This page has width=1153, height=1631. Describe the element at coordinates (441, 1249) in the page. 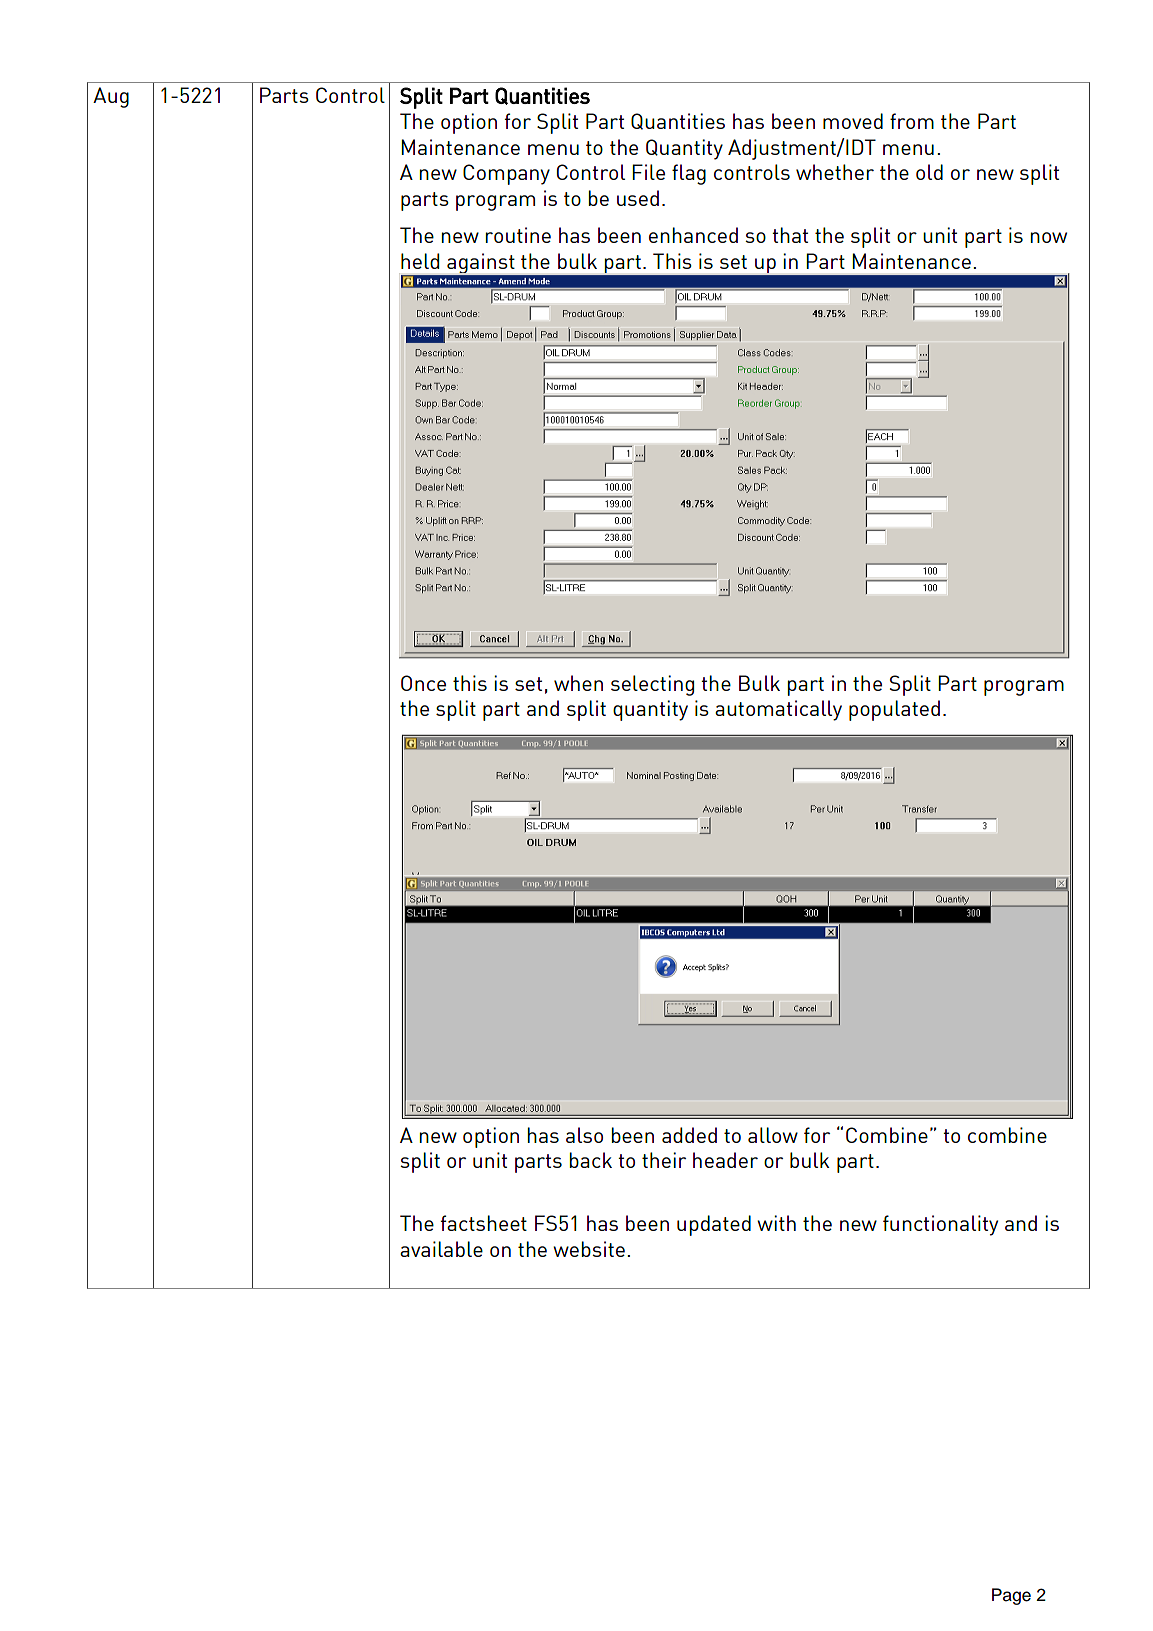

I see `available` at that location.
